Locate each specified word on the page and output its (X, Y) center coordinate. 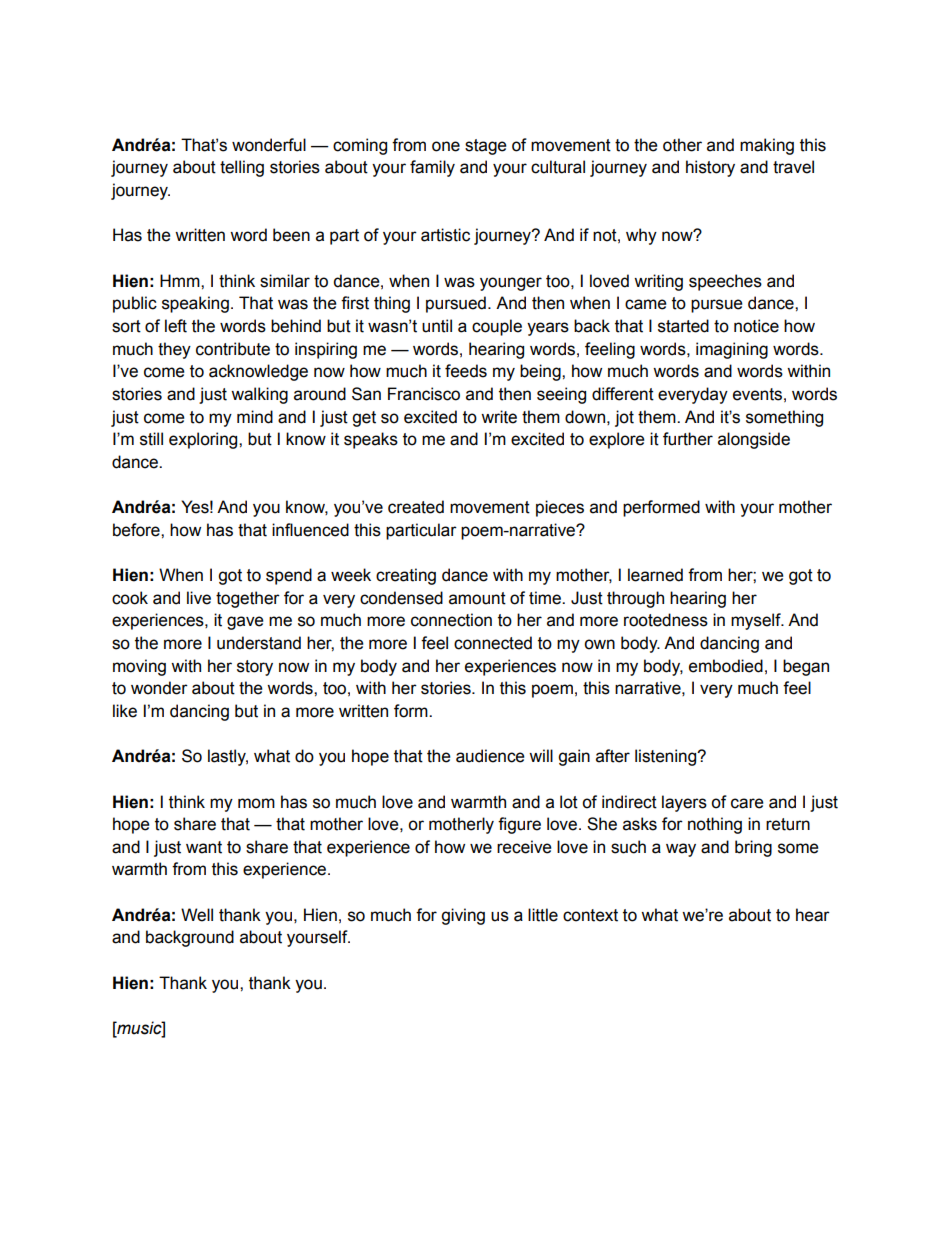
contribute (233, 349)
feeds (466, 371)
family (432, 168)
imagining (732, 350)
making (767, 146)
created (416, 507)
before (137, 530)
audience (490, 756)
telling (242, 168)
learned (655, 575)
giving (463, 916)
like (125, 711)
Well (197, 915)
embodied (726, 666)
